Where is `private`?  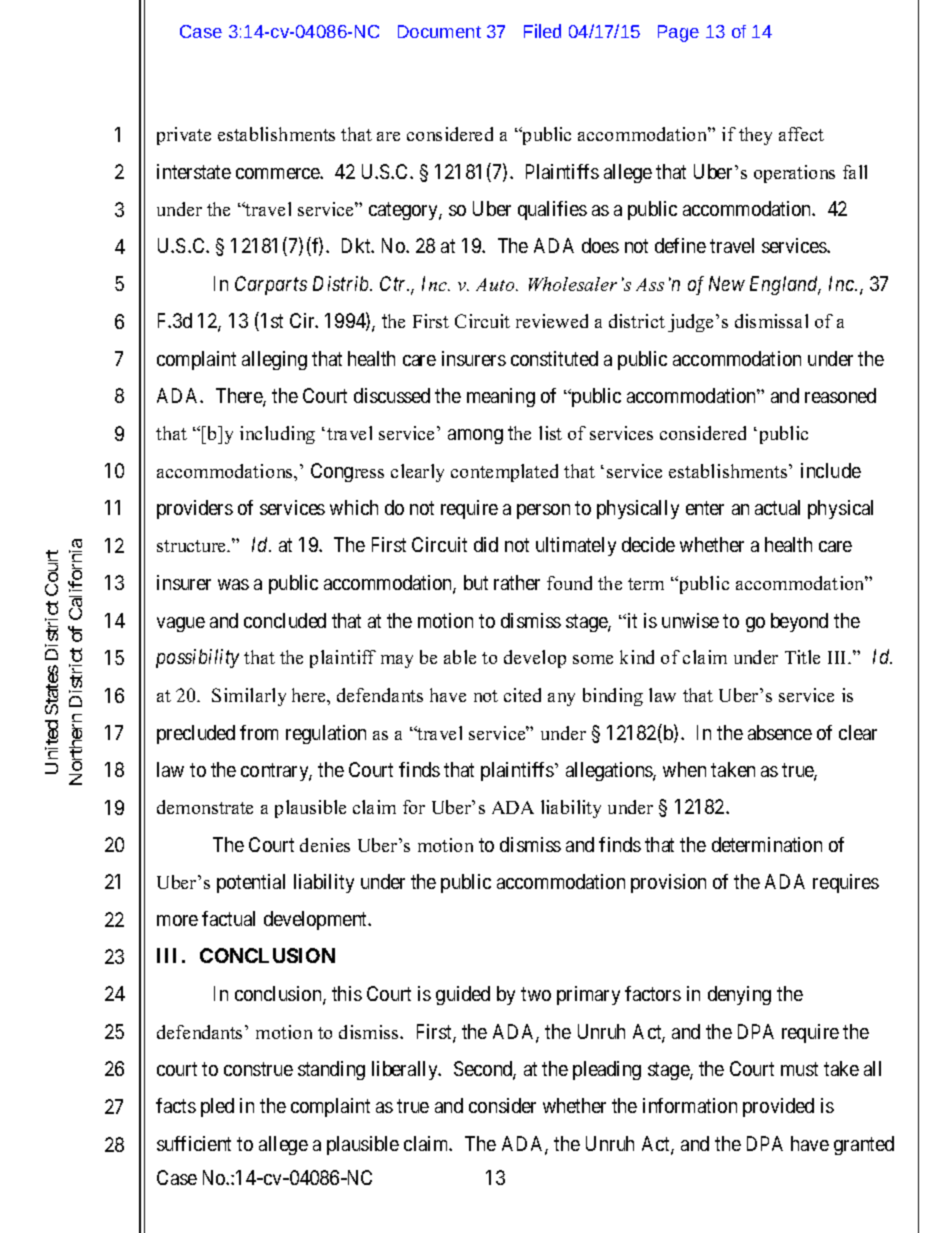
private is located at coordinates (184, 136).
